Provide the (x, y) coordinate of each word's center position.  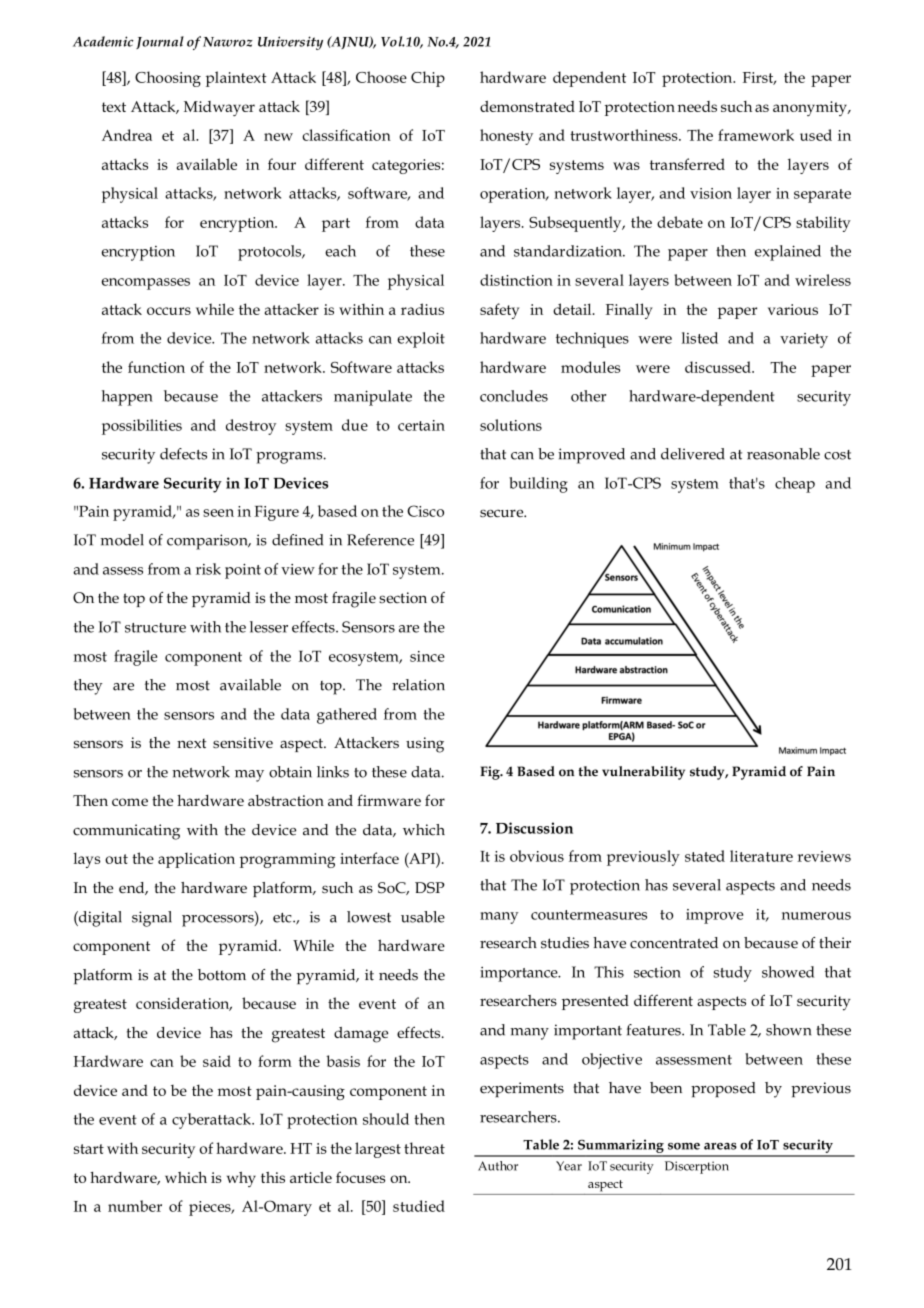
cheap (795, 485)
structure (155, 628)
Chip (428, 79)
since (427, 656)
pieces (211, 1208)
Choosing (168, 79)
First (759, 78)
